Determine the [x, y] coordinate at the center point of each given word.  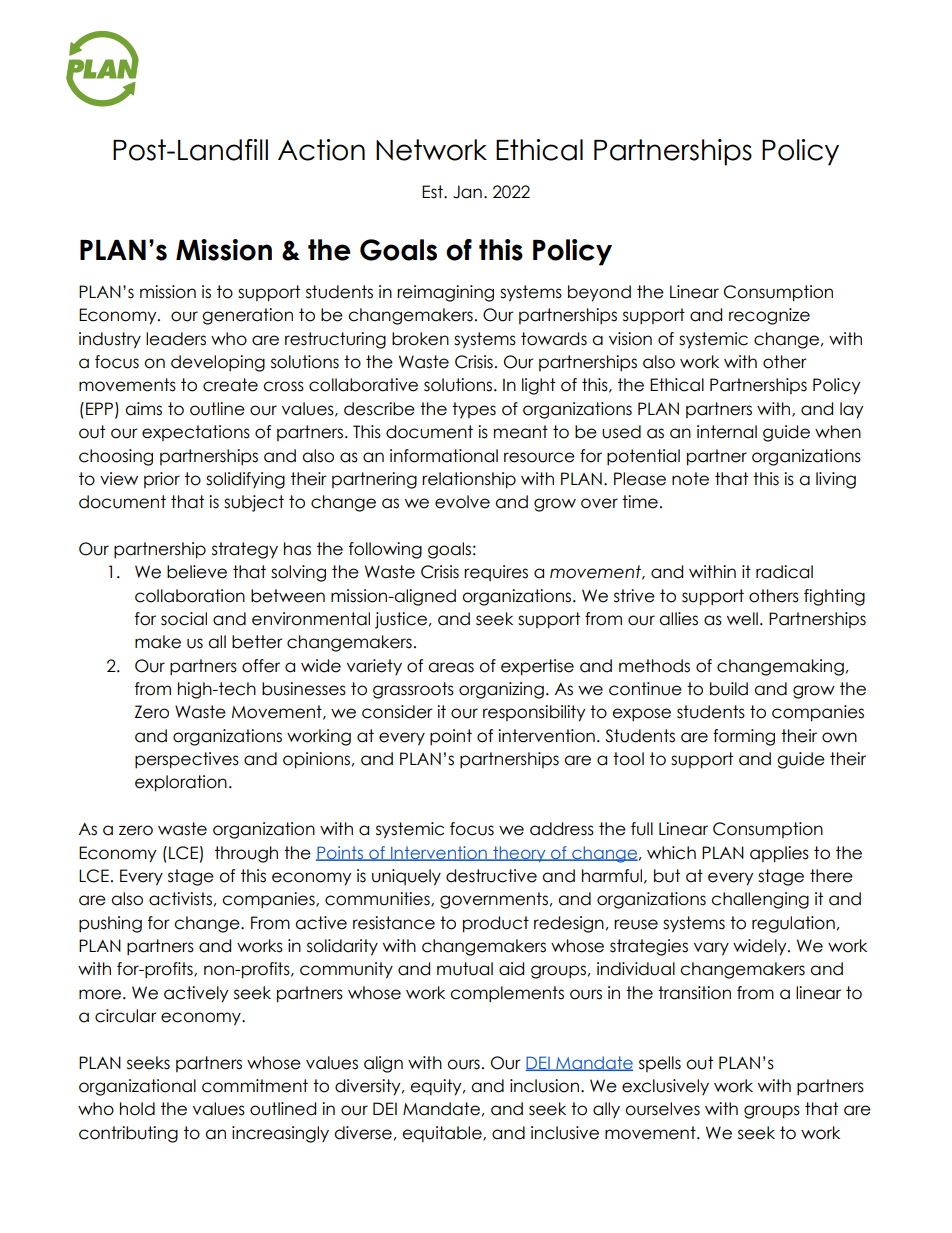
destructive [491, 876]
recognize [769, 316]
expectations [196, 433]
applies [779, 854]
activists [180, 899]
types [474, 410]
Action [321, 150]
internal [727, 432]
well [742, 619]
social [184, 619]
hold [137, 1109]
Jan [467, 192]
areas [451, 667]
